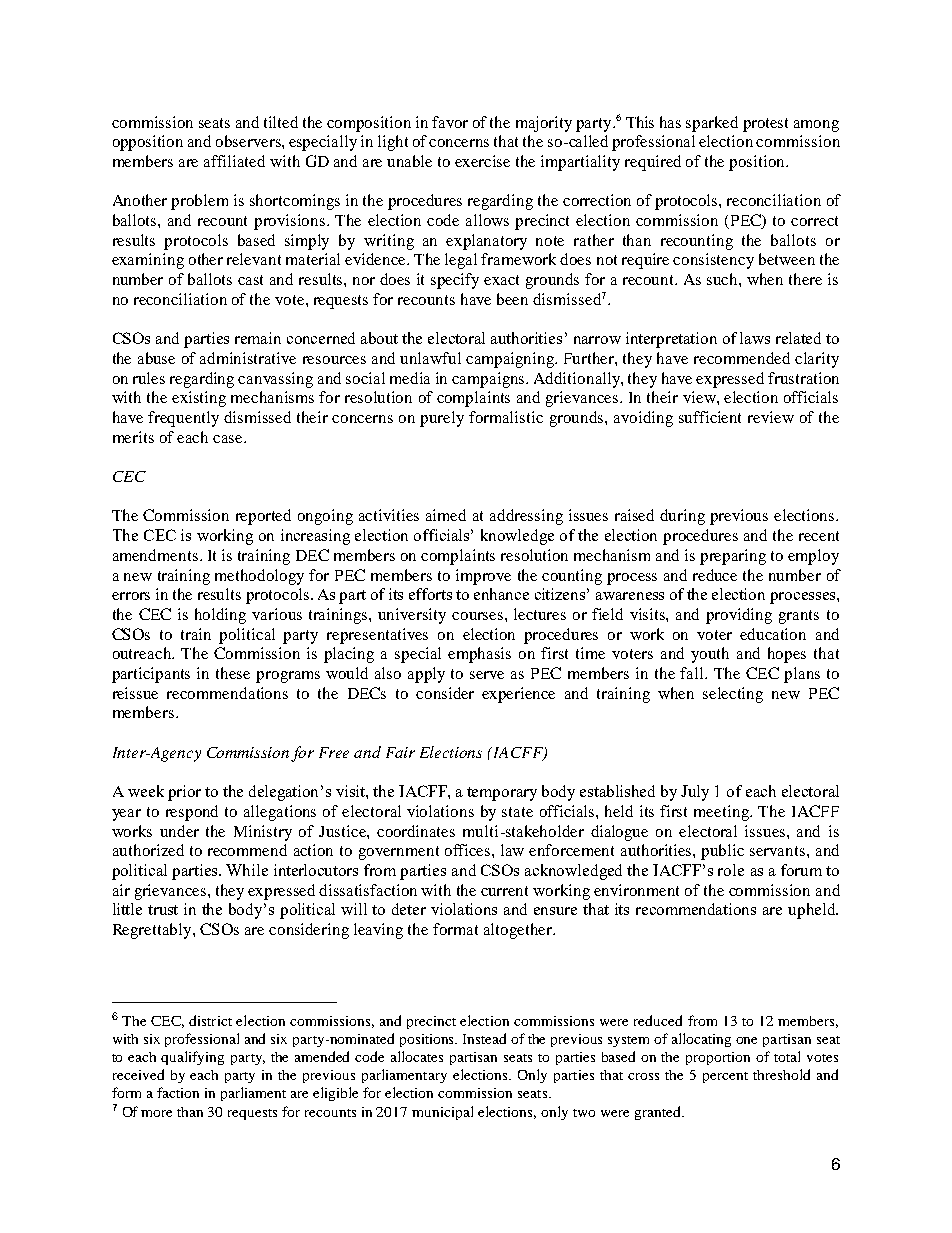  Describe the element at coordinates (725, 1077) in the image. I see `percent` at that location.
